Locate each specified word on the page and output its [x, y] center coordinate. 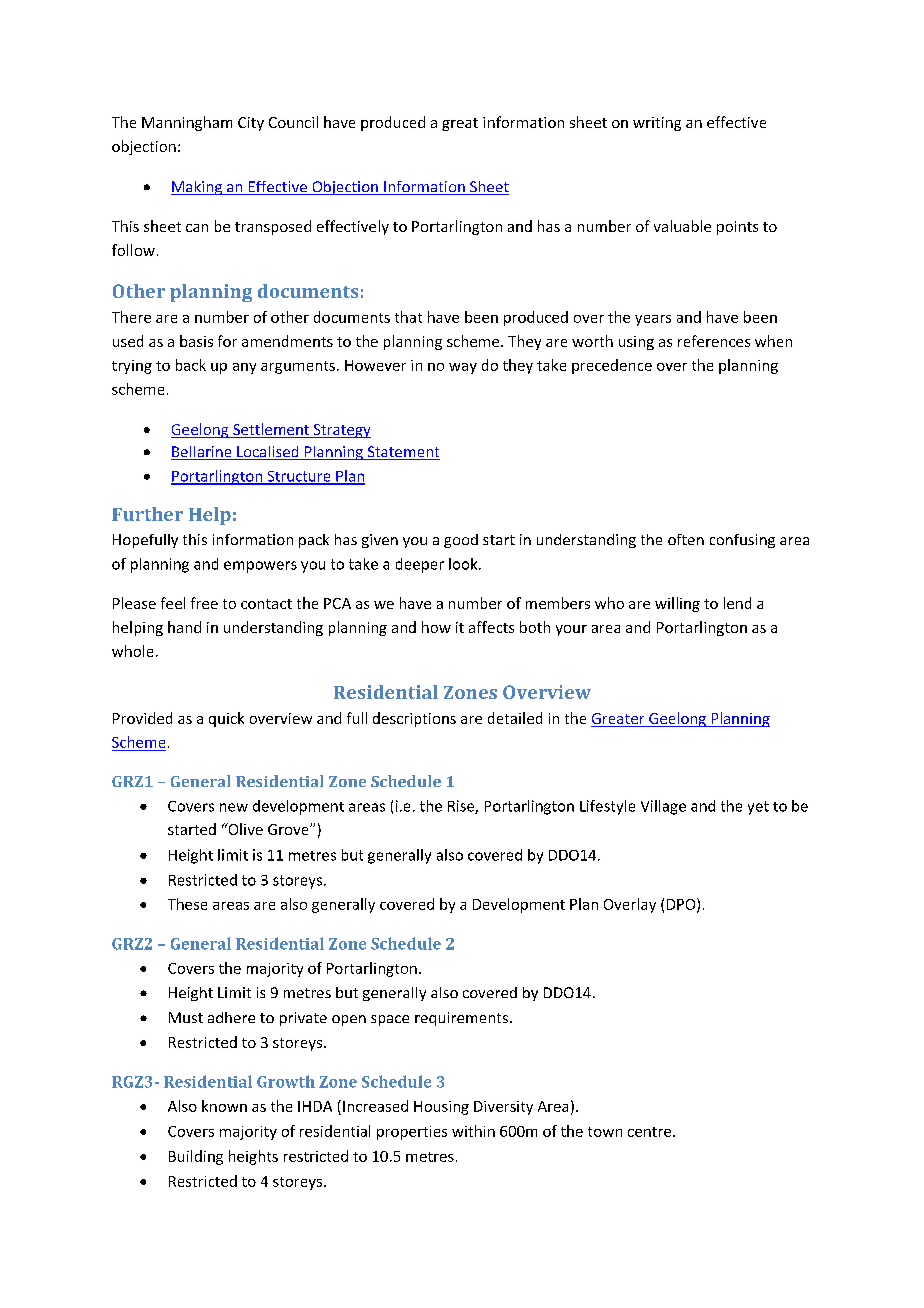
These [187, 904]
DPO [682, 905]
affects [491, 627]
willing [677, 604]
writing [657, 124]
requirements [461, 1019]
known [224, 1106]
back [191, 365]
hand [184, 627]
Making [197, 188]
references [714, 341]
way [463, 368]
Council [293, 122]
